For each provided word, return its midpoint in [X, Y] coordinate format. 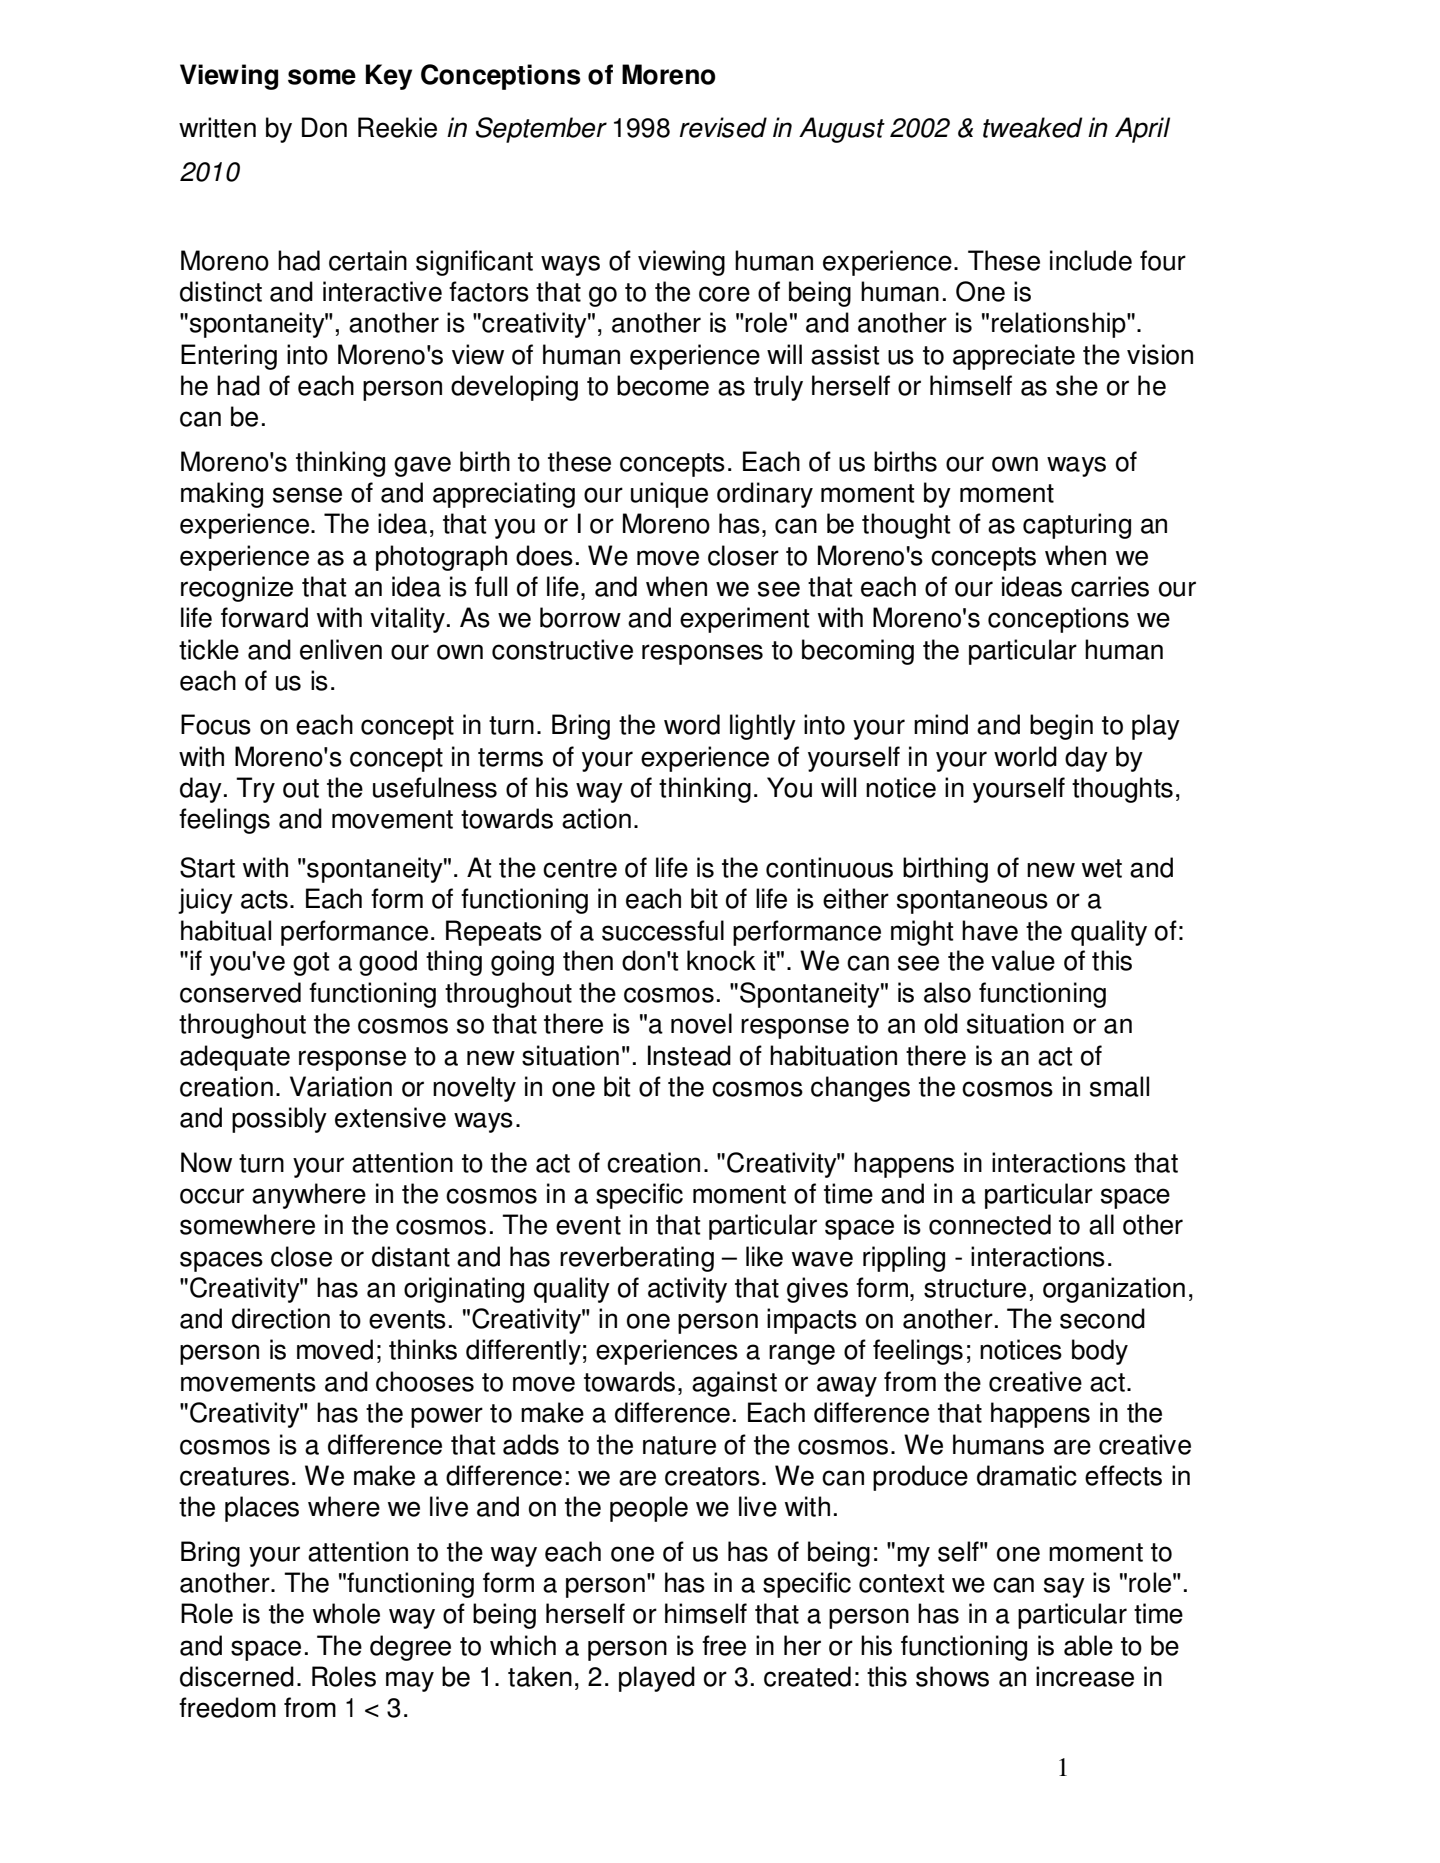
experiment [744, 620]
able [1088, 1645]
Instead [689, 1055]
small [1119, 1086]
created [807, 1676]
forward [264, 617]
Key [389, 77]
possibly [279, 1120]
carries [1110, 586]
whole [346, 1613]
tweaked [1033, 127]
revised [723, 127]
